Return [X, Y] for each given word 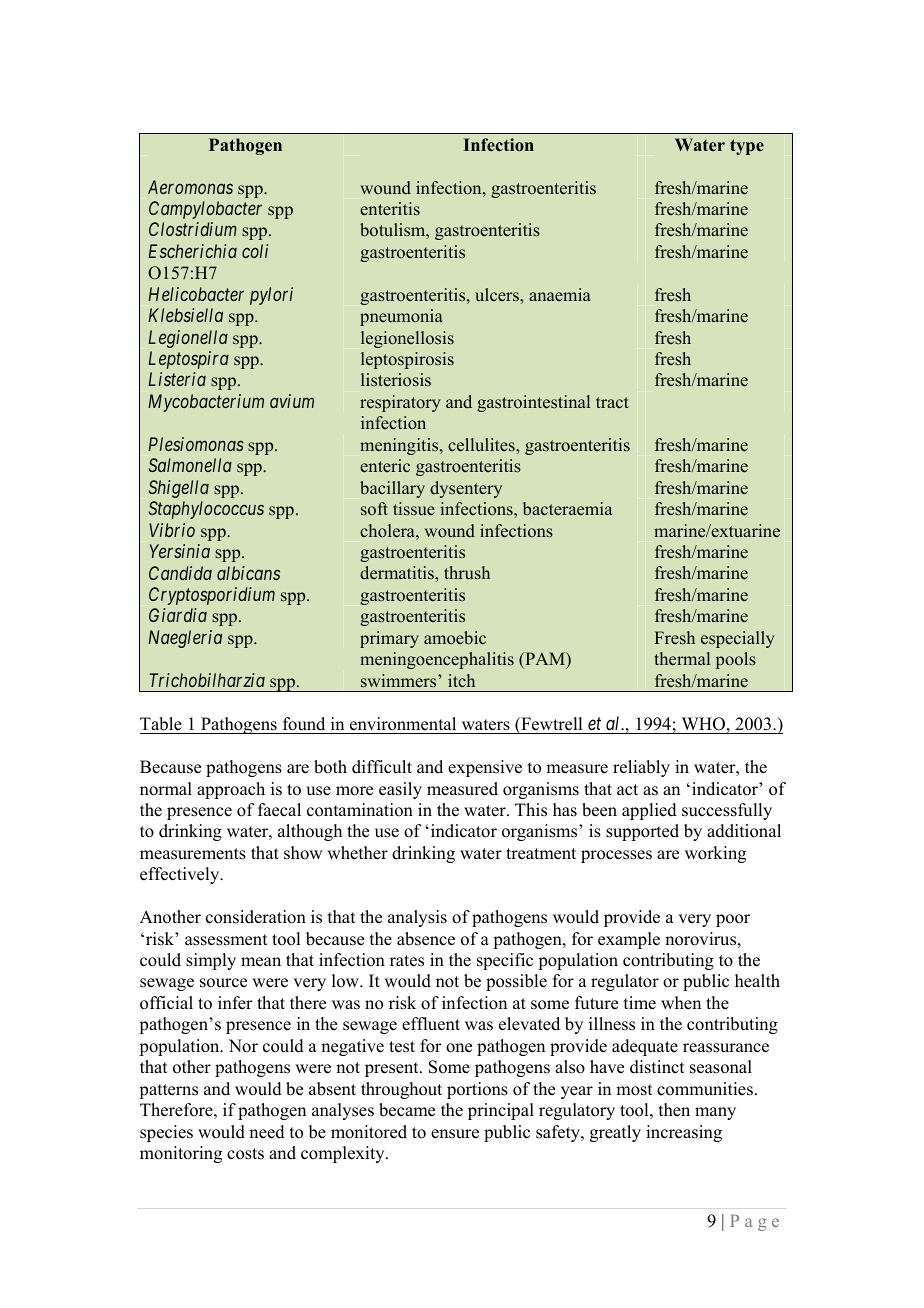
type [747, 147]
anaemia [560, 294]
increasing [684, 1133]
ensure [455, 1134]
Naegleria [185, 639]
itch [461, 680]
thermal [682, 658]
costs [245, 1154]
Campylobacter [205, 210]
